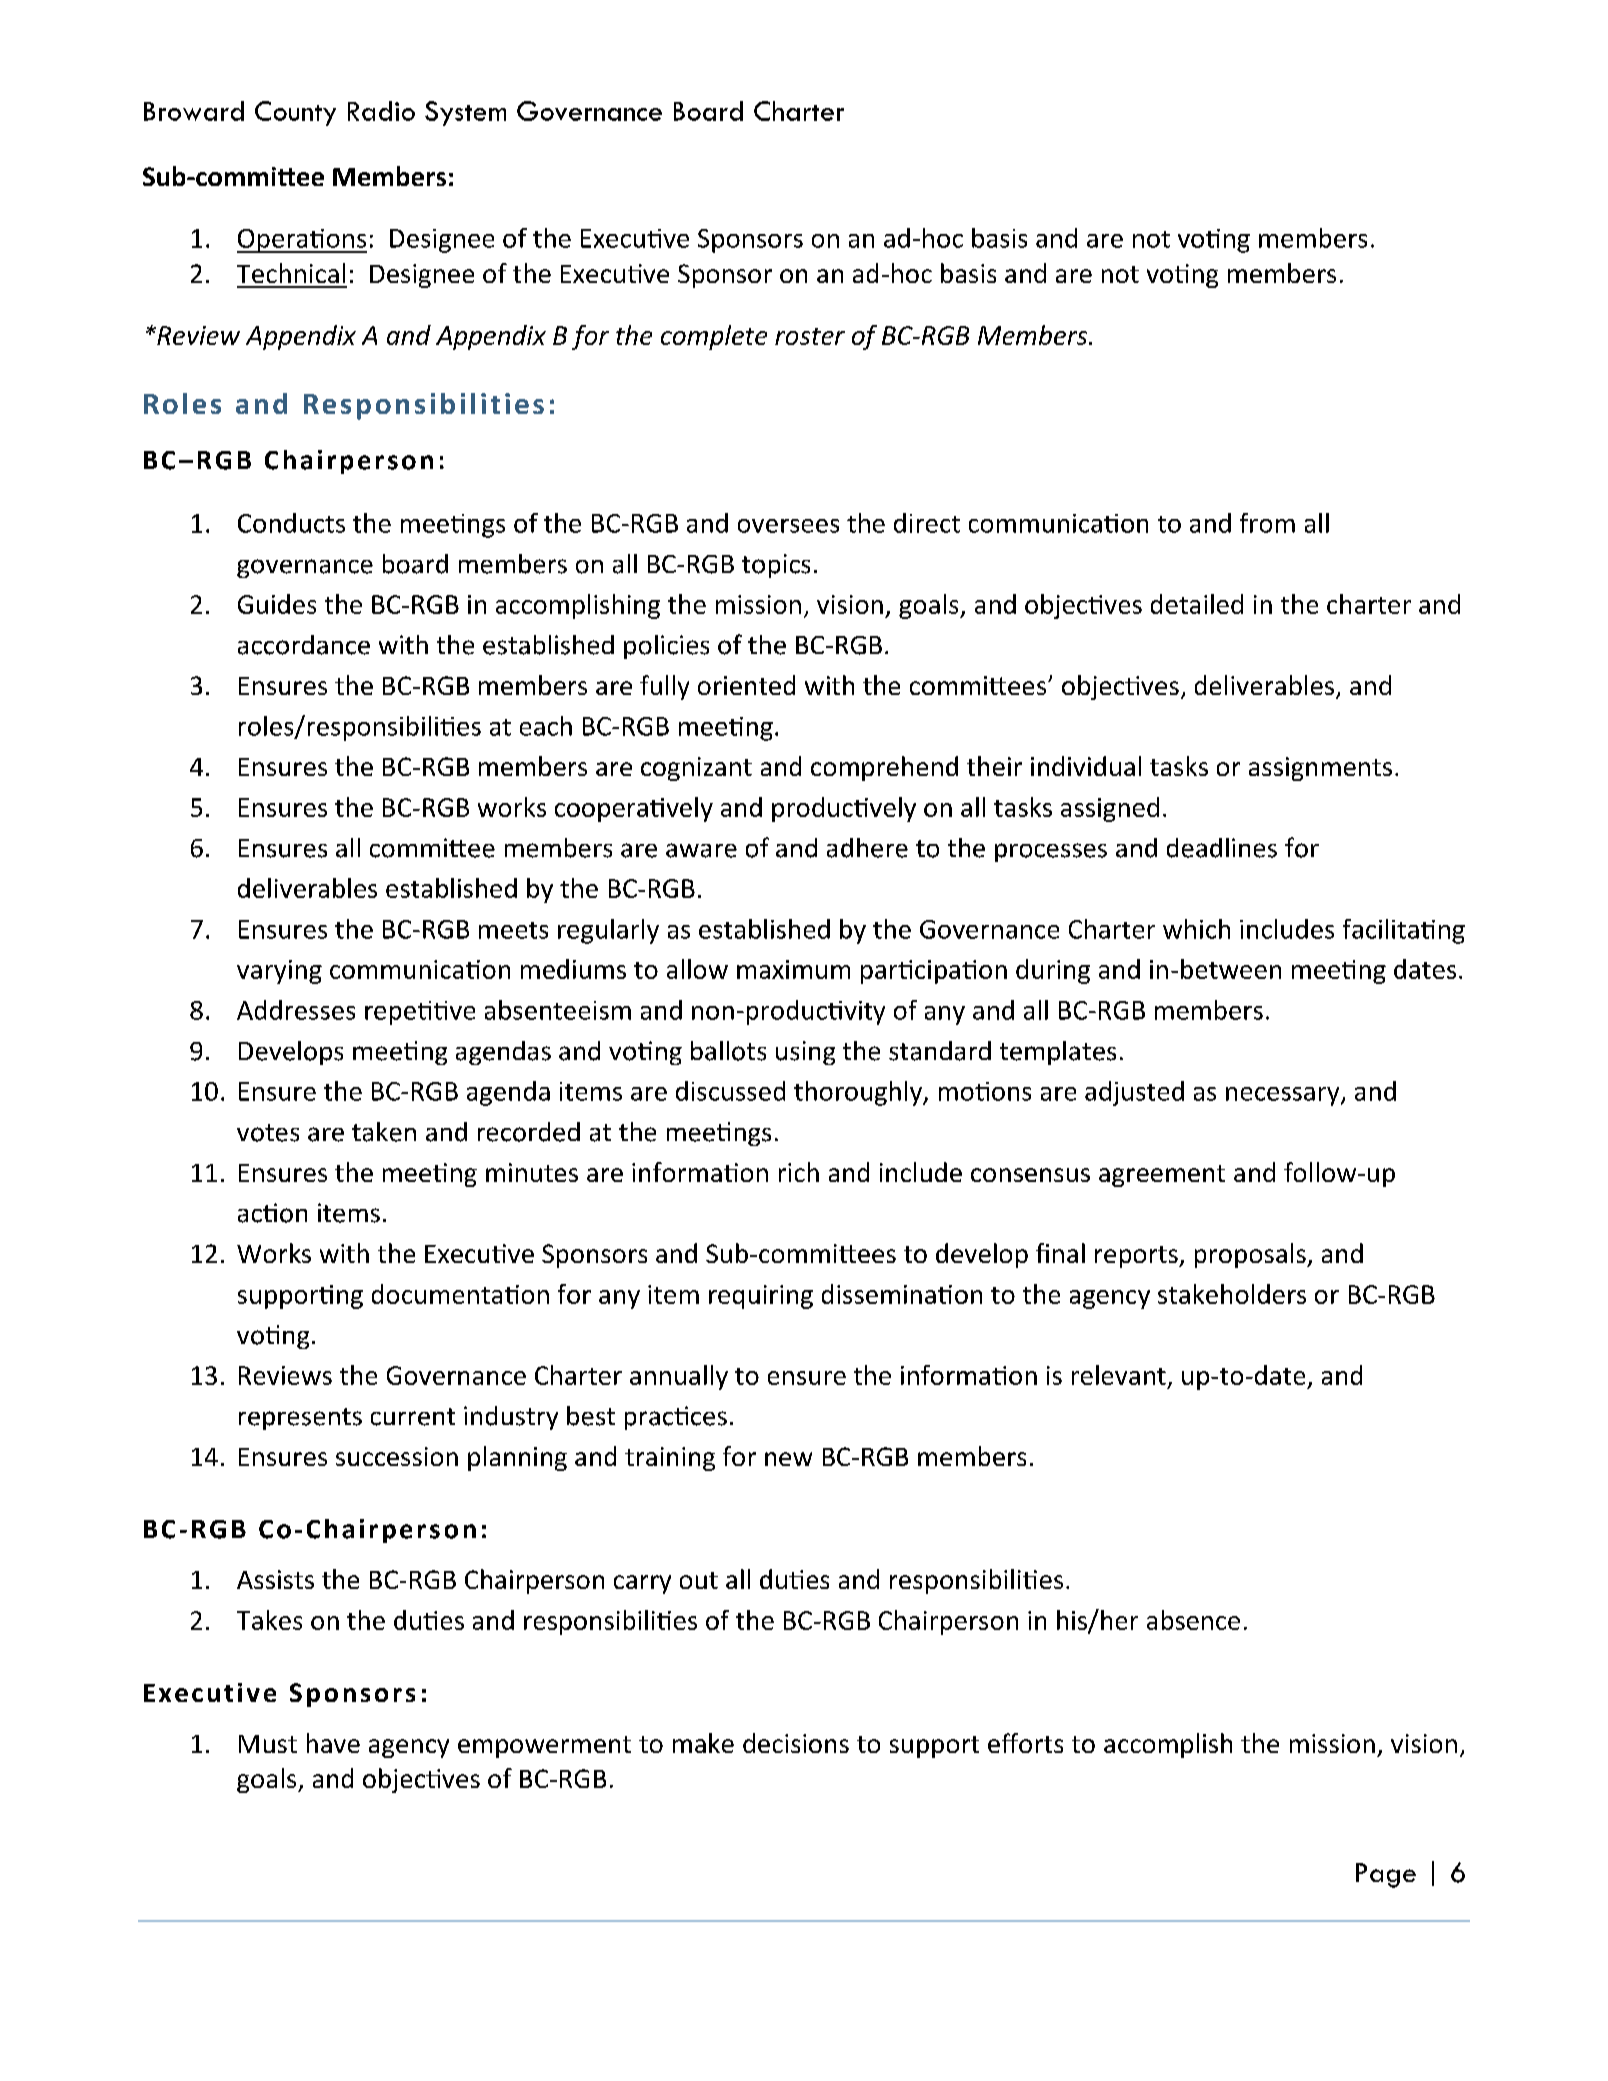  I want to click on have, so click(333, 1743).
